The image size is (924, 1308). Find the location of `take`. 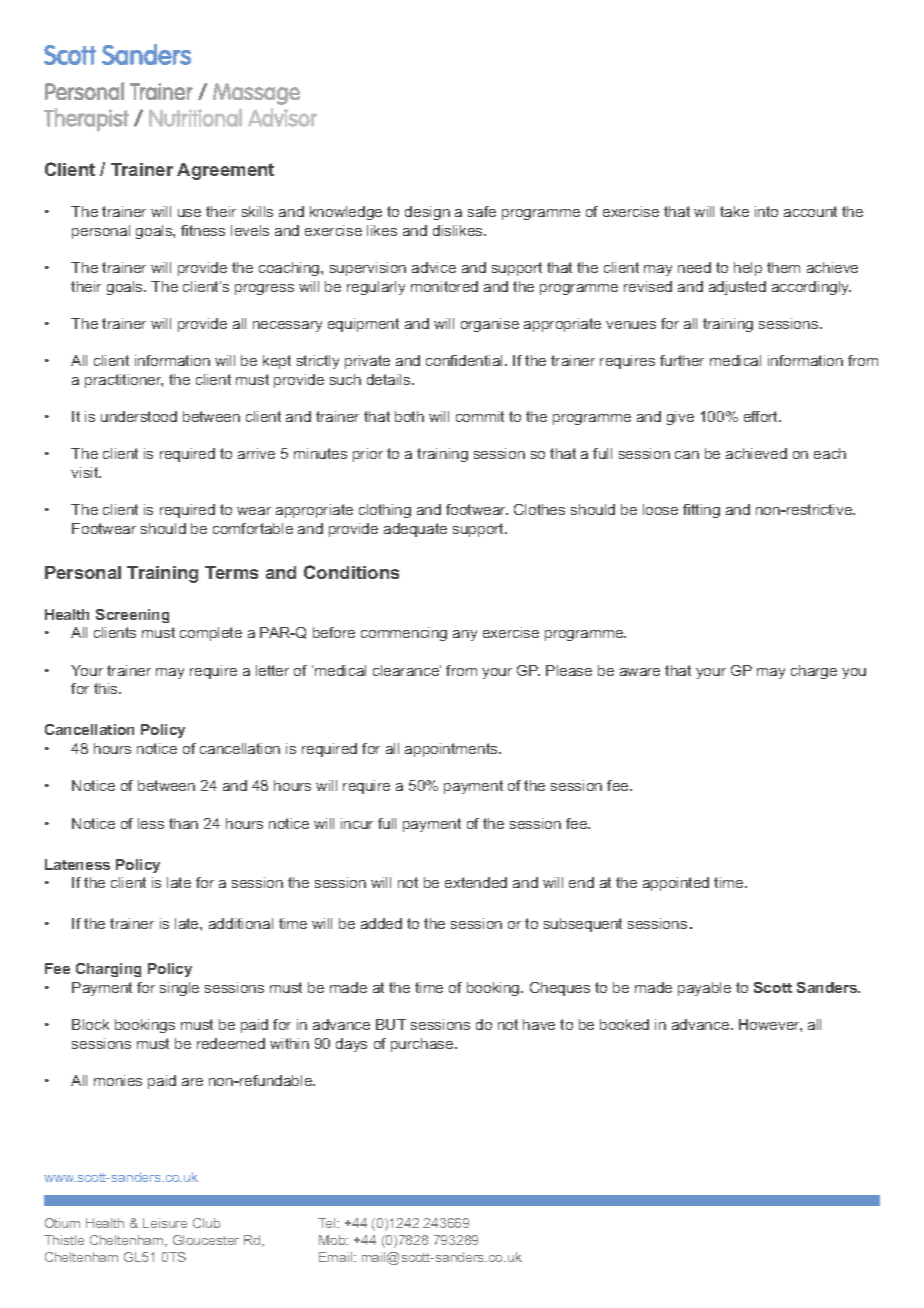

take is located at coordinates (734, 211).
